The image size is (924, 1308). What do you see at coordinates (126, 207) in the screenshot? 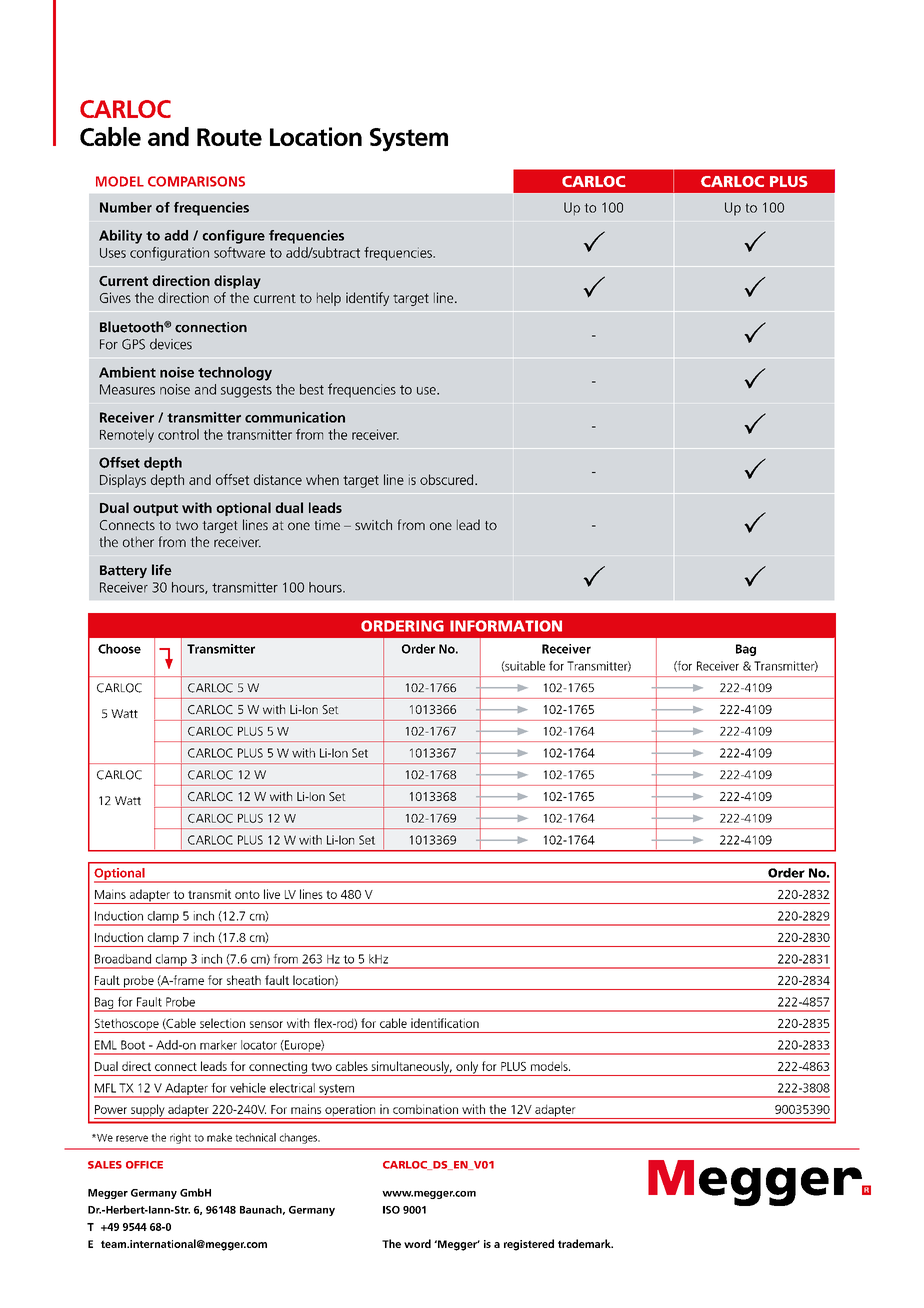
I see `Number` at bounding box center [126, 207].
